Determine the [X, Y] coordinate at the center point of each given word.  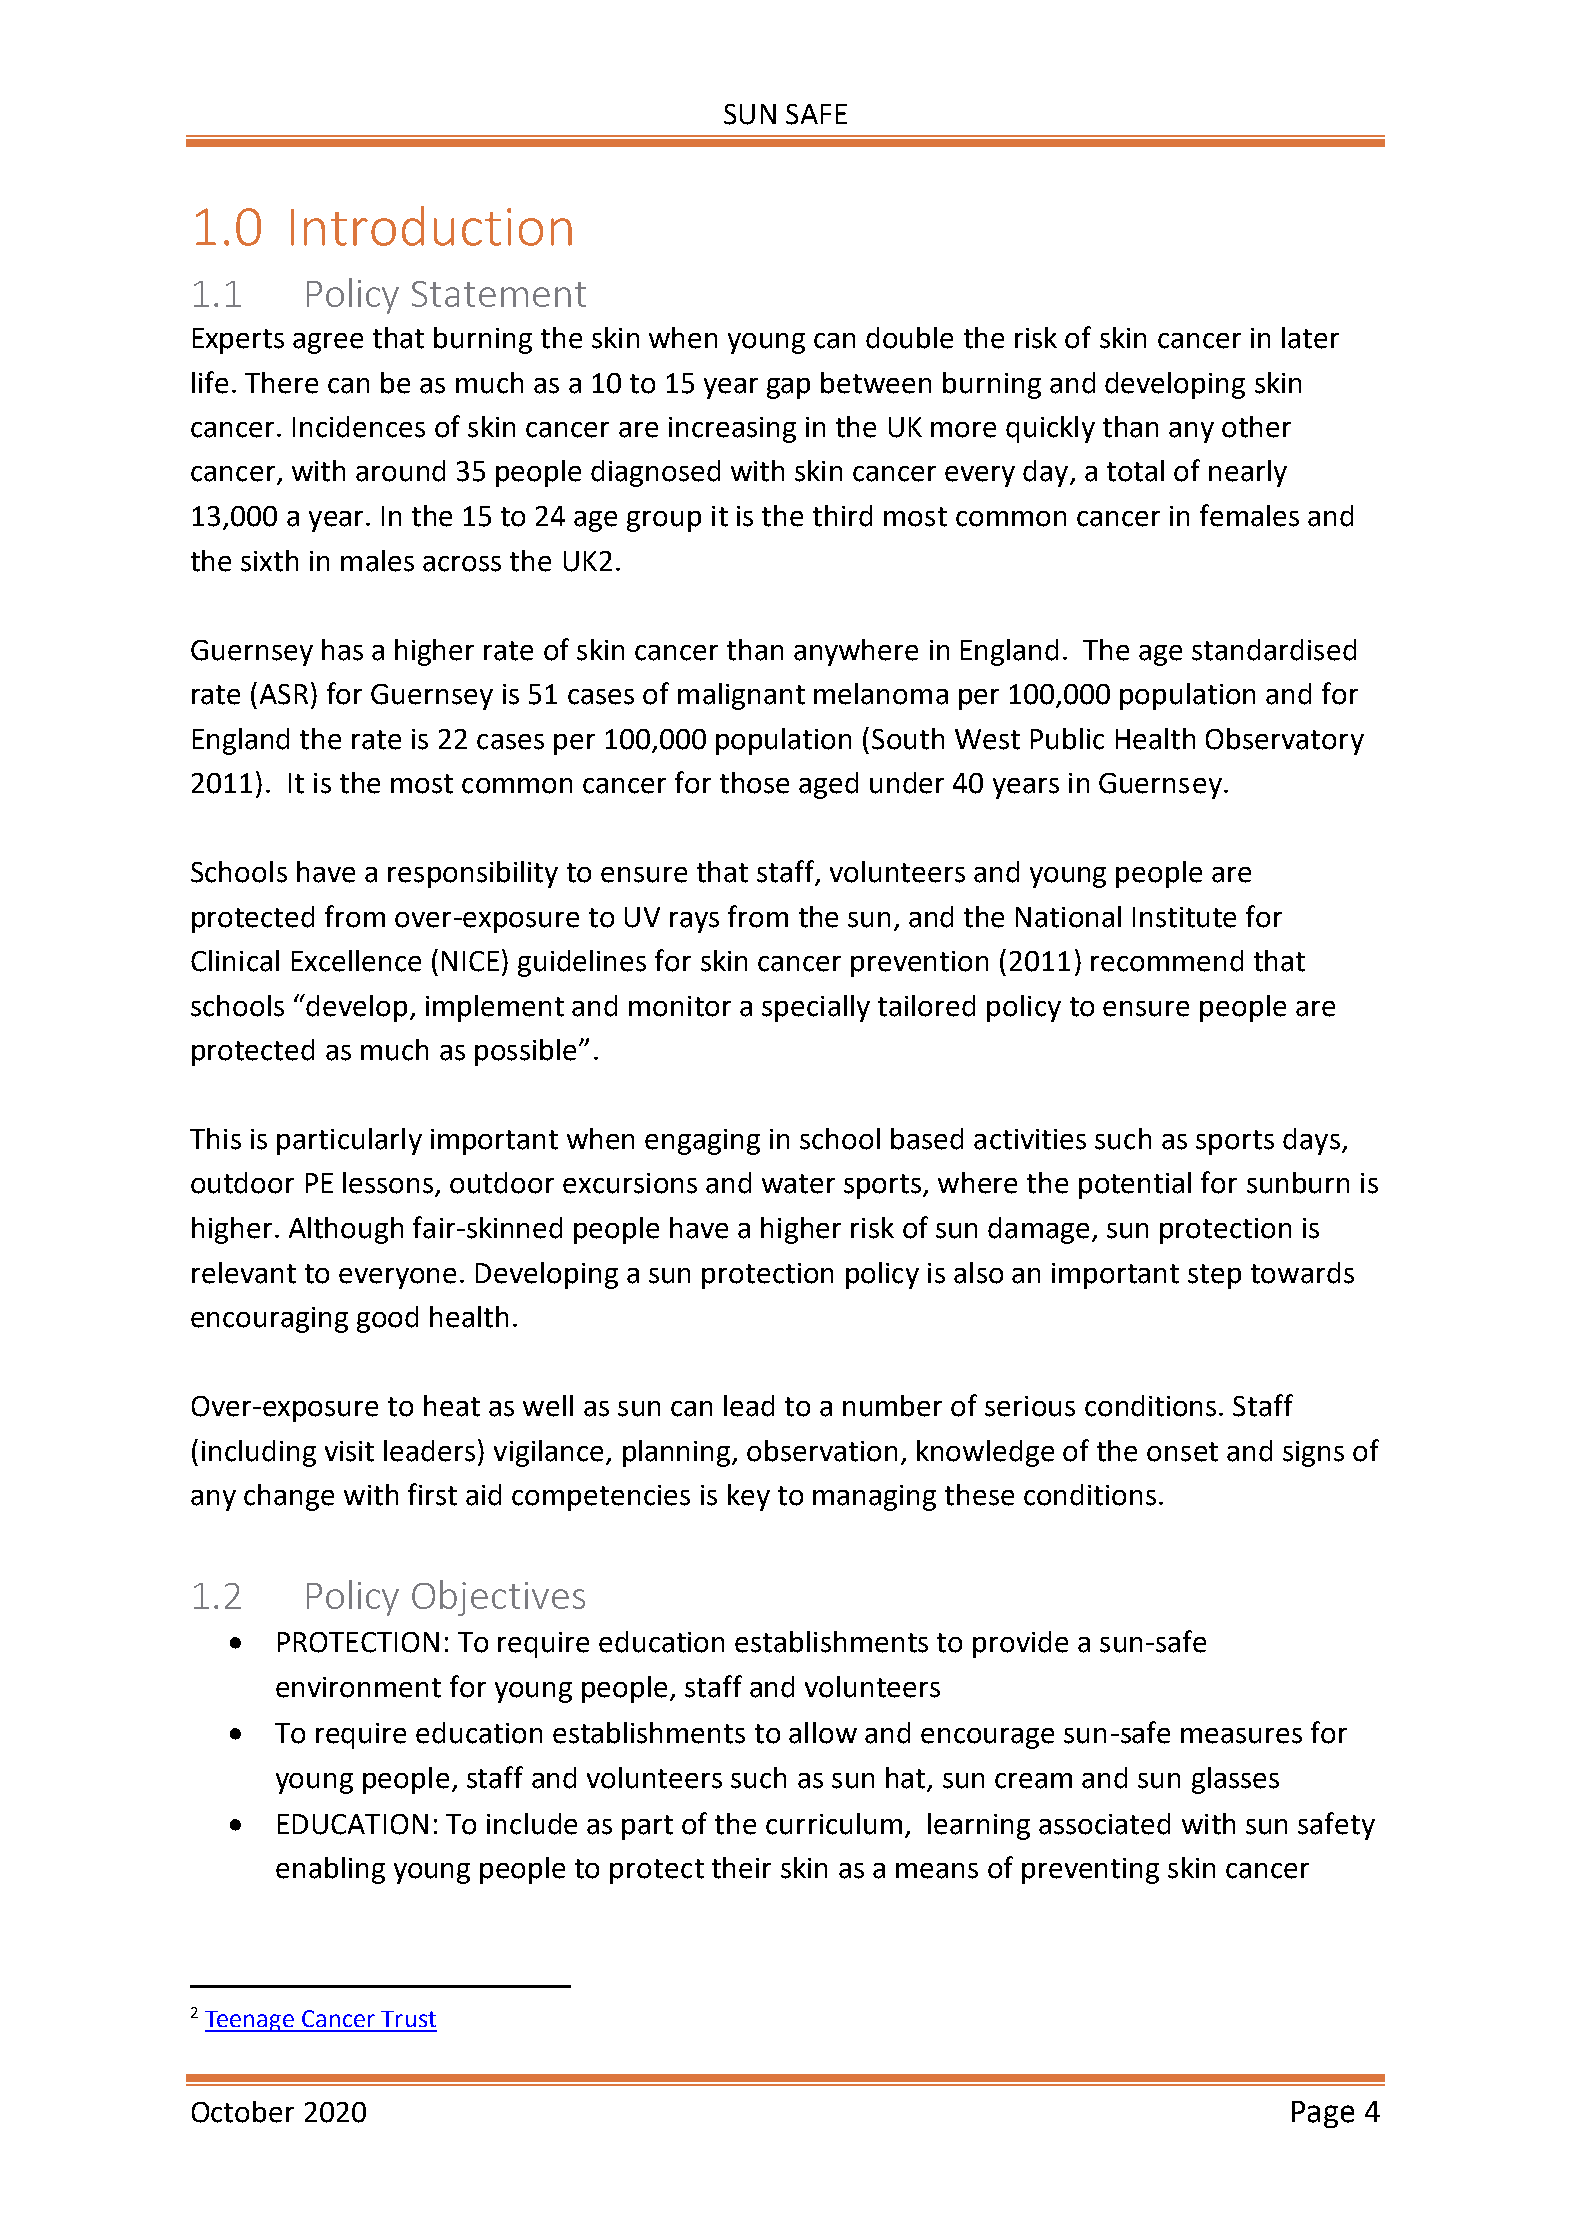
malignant [741, 696]
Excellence [356, 961]
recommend [1167, 961]
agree [328, 343]
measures [1241, 1736]
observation [822, 1451]
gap [788, 388]
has [342, 650]
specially [816, 1008]
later [1310, 338]
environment [358, 1687]
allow [823, 1733]
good [387, 1319]
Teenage [251, 2021]
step [1214, 1276]
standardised [1274, 650]
